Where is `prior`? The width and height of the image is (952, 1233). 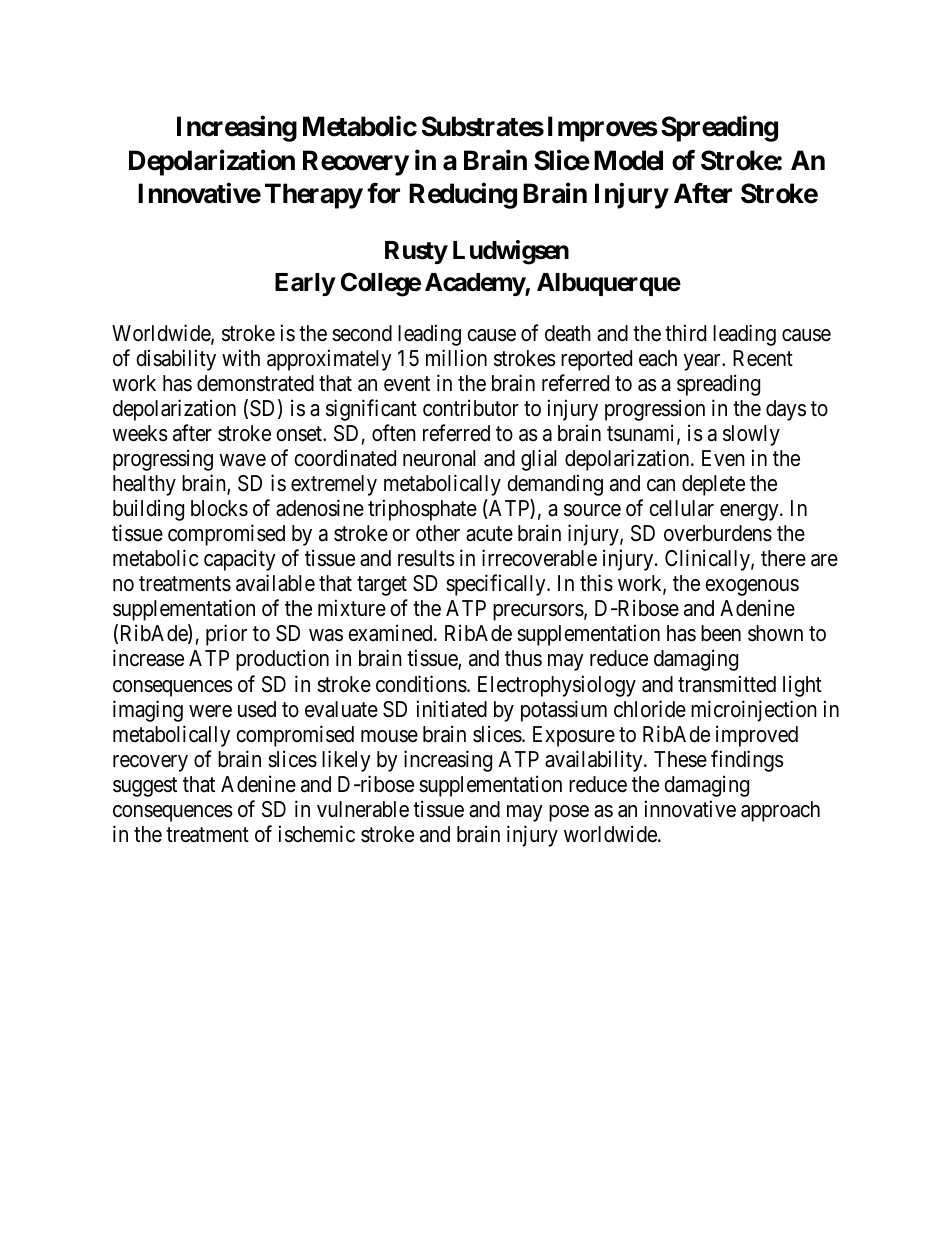
prior is located at coordinates (226, 635).
